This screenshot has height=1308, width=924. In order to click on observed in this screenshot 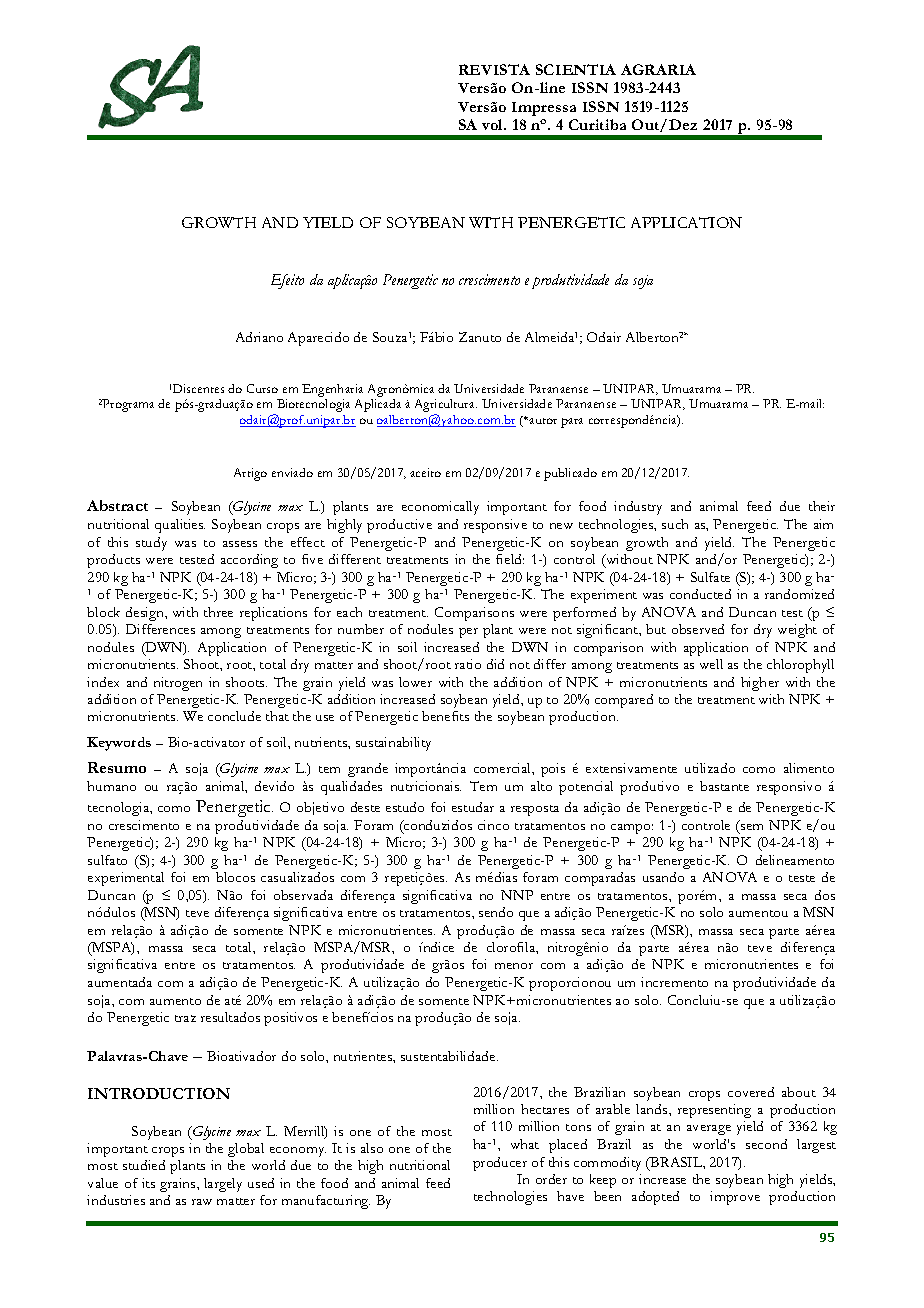, I will do `click(698, 629)`.
